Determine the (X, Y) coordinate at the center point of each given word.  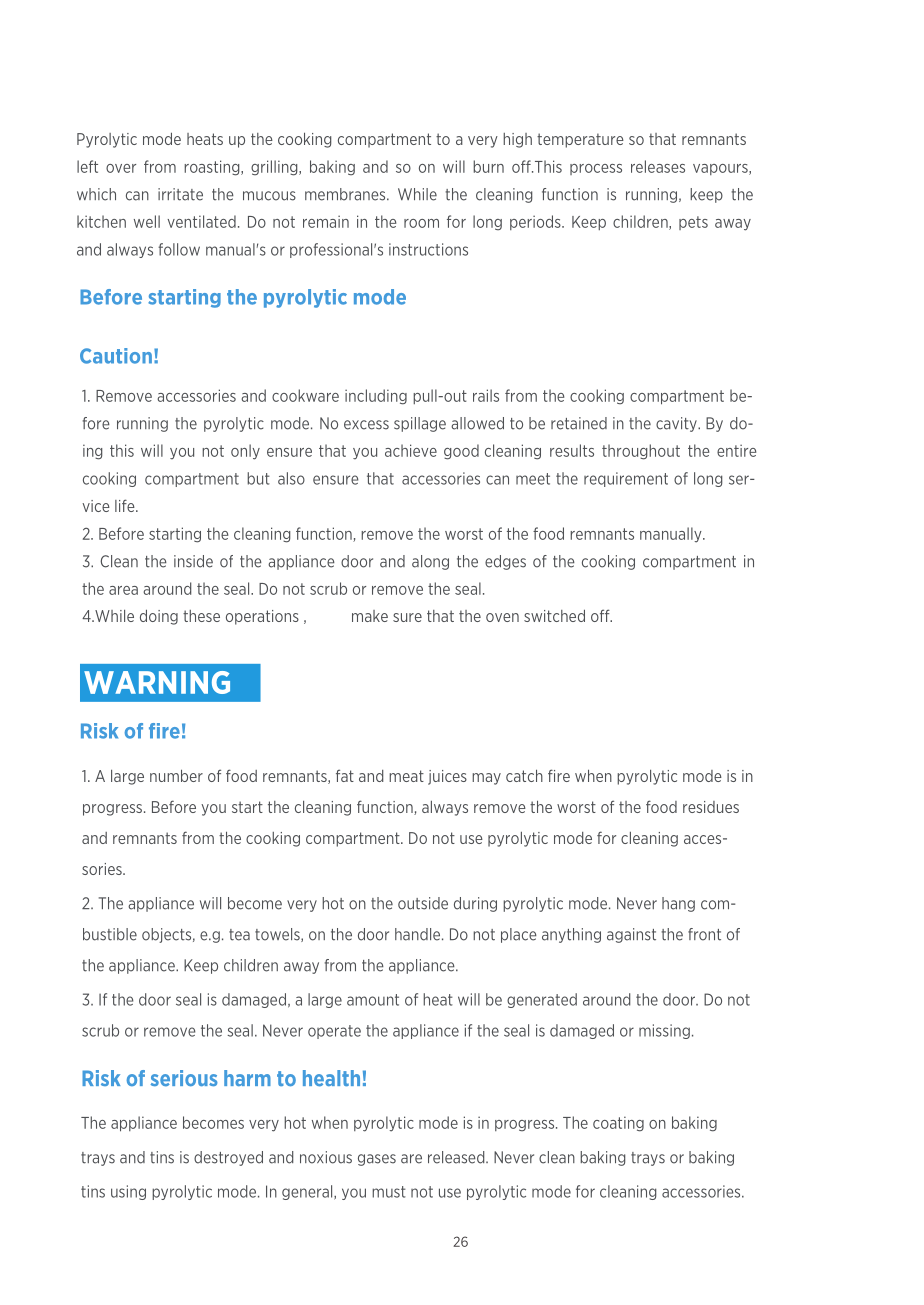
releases (658, 166)
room (421, 223)
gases (377, 1160)
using (128, 1192)
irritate (180, 194)
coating (618, 1124)
